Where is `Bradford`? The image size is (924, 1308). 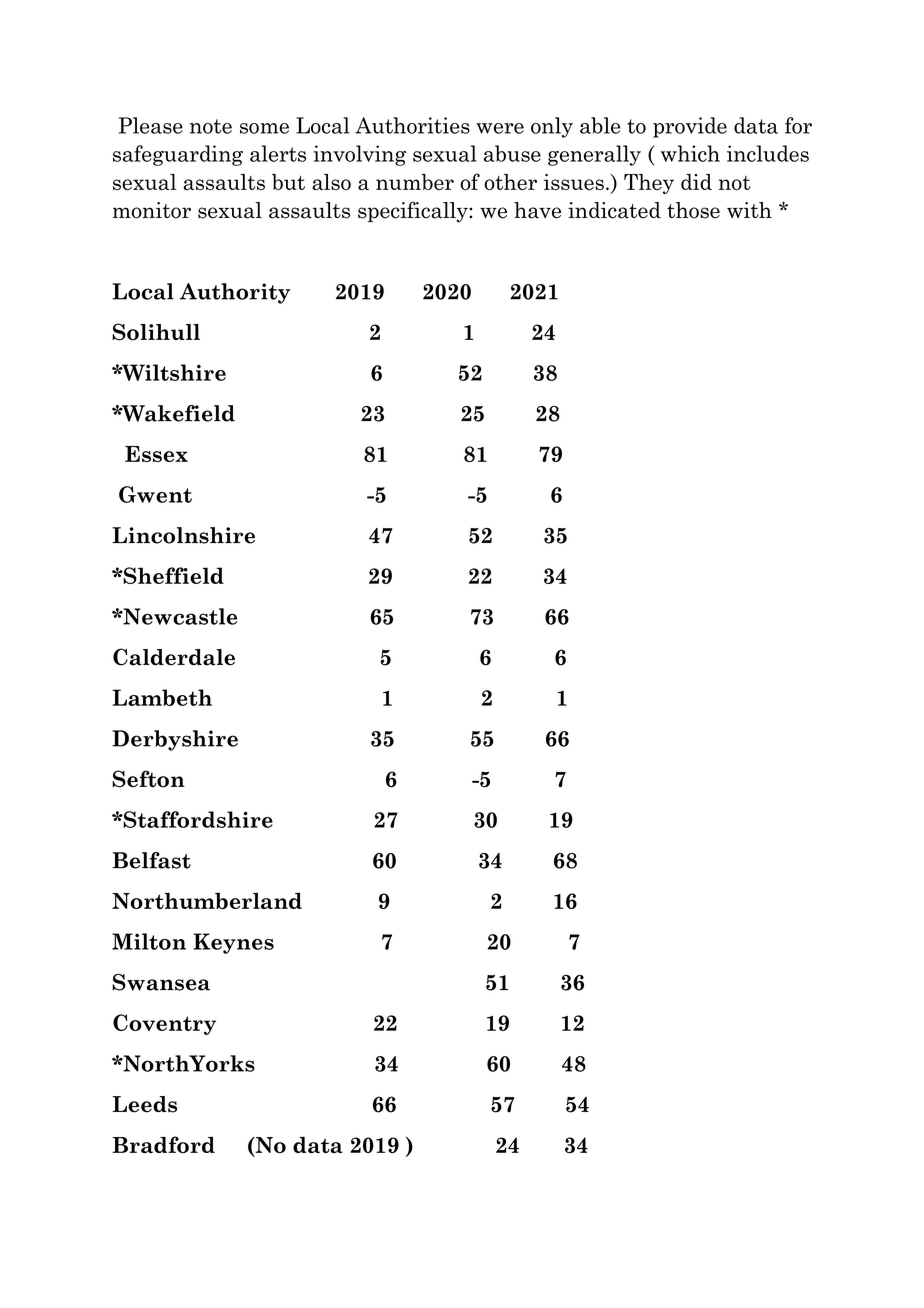
Bradford is located at coordinates (163, 1144).
